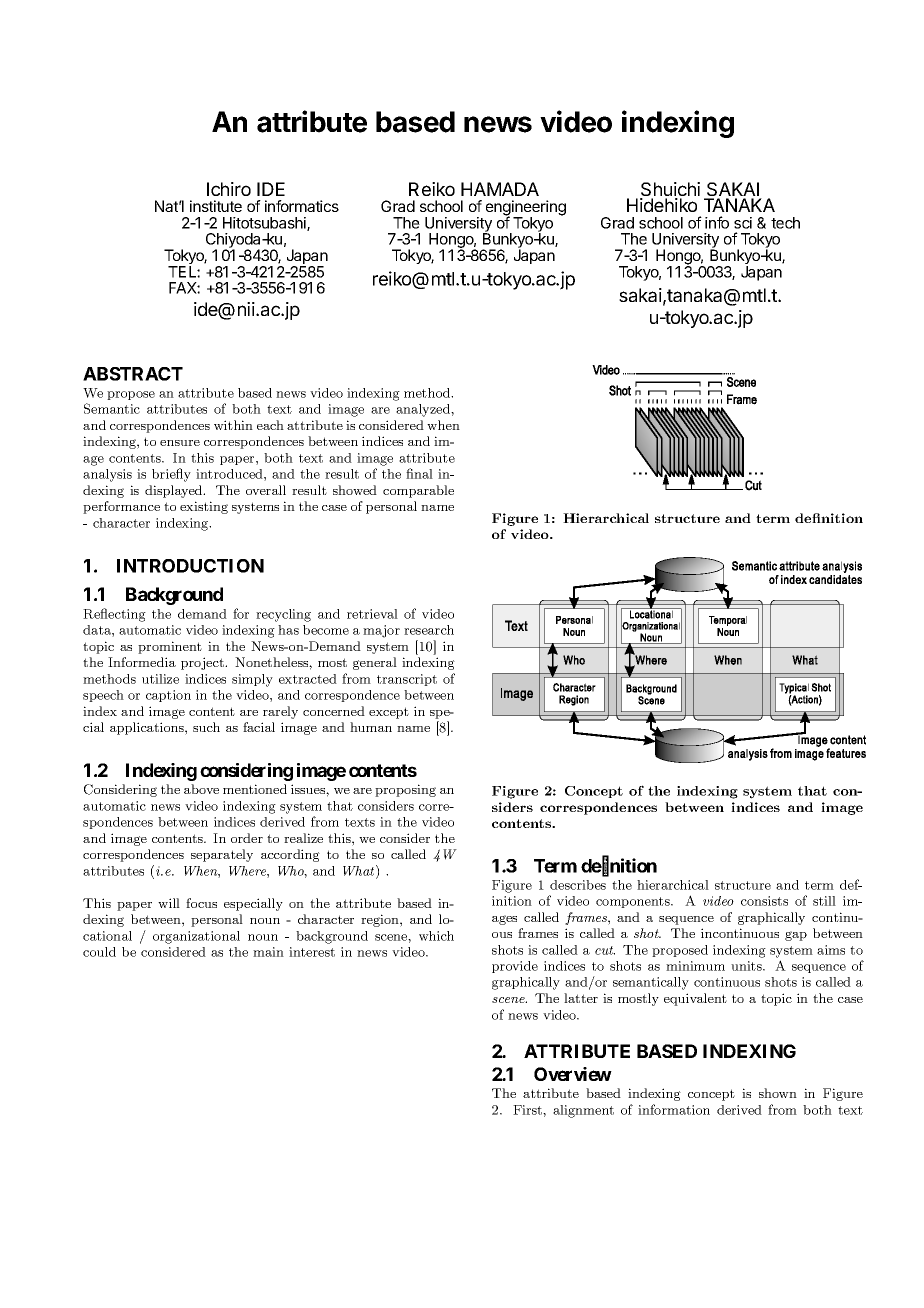 This document has height=1308, width=924. What do you see at coordinates (418, 491) in the document?
I see `comparable` at bounding box center [418, 491].
